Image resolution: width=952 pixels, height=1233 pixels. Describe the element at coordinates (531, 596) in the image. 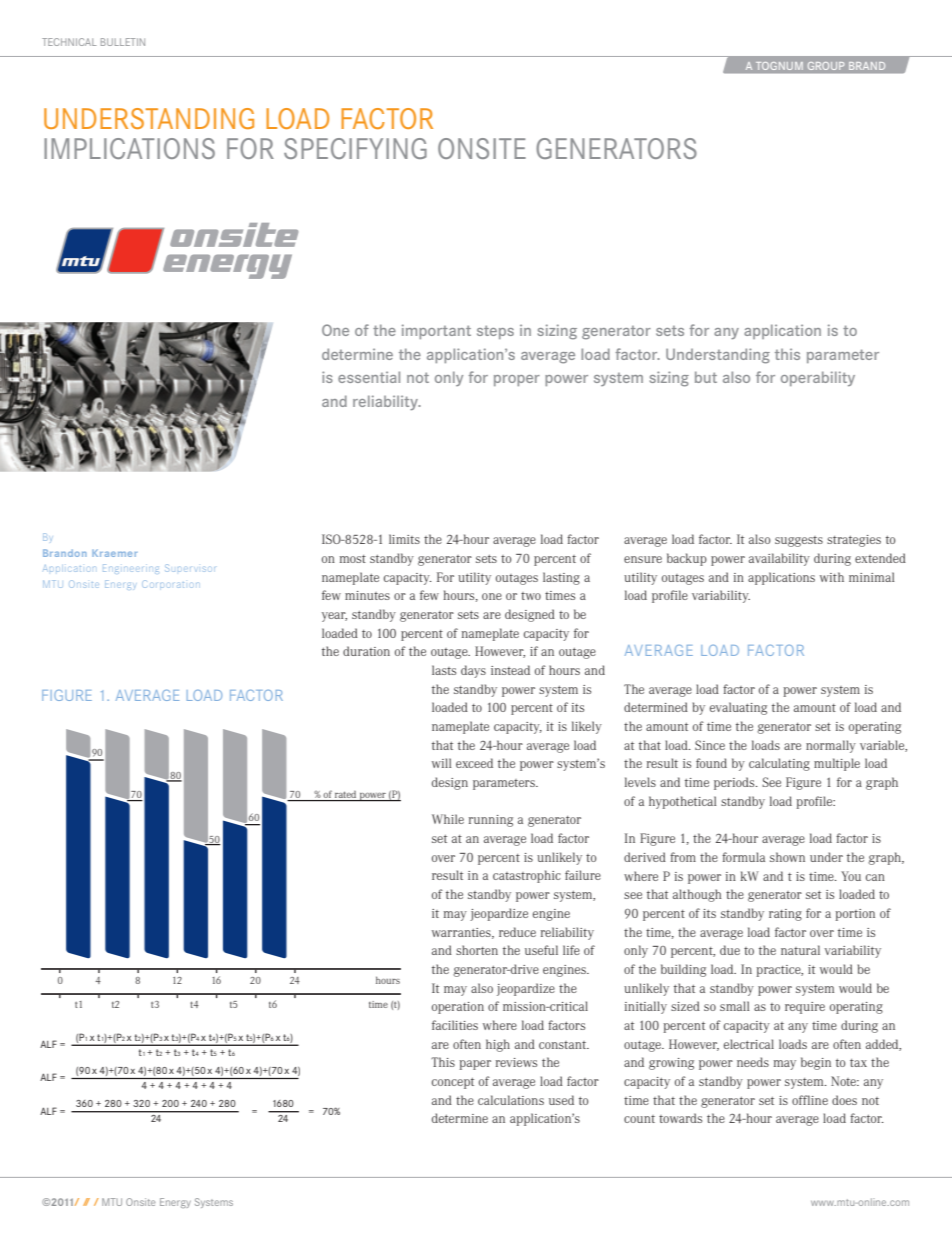

I see `two` at that location.
